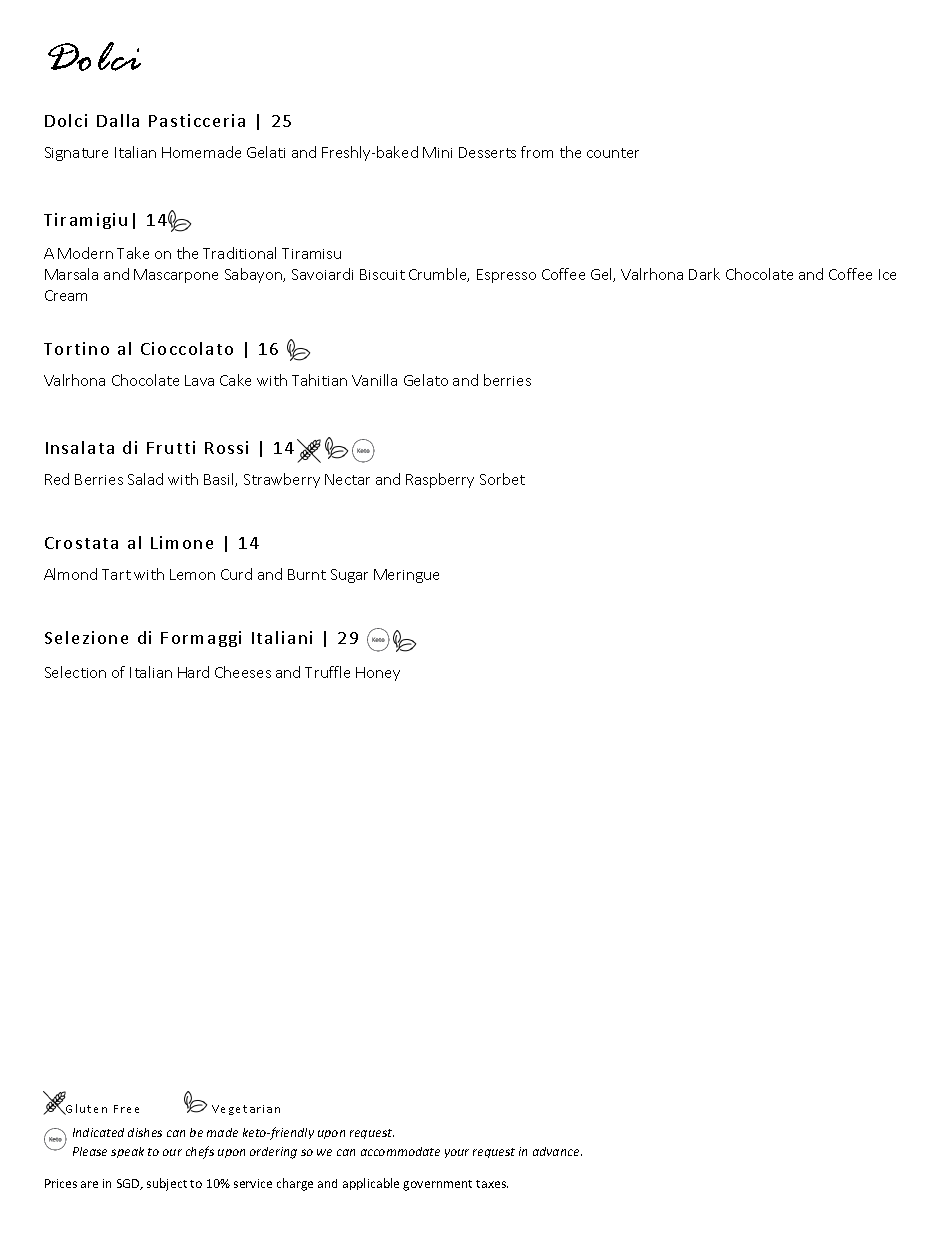 This image has height=1233, width=952. I want to click on Mini, so click(437, 152).
